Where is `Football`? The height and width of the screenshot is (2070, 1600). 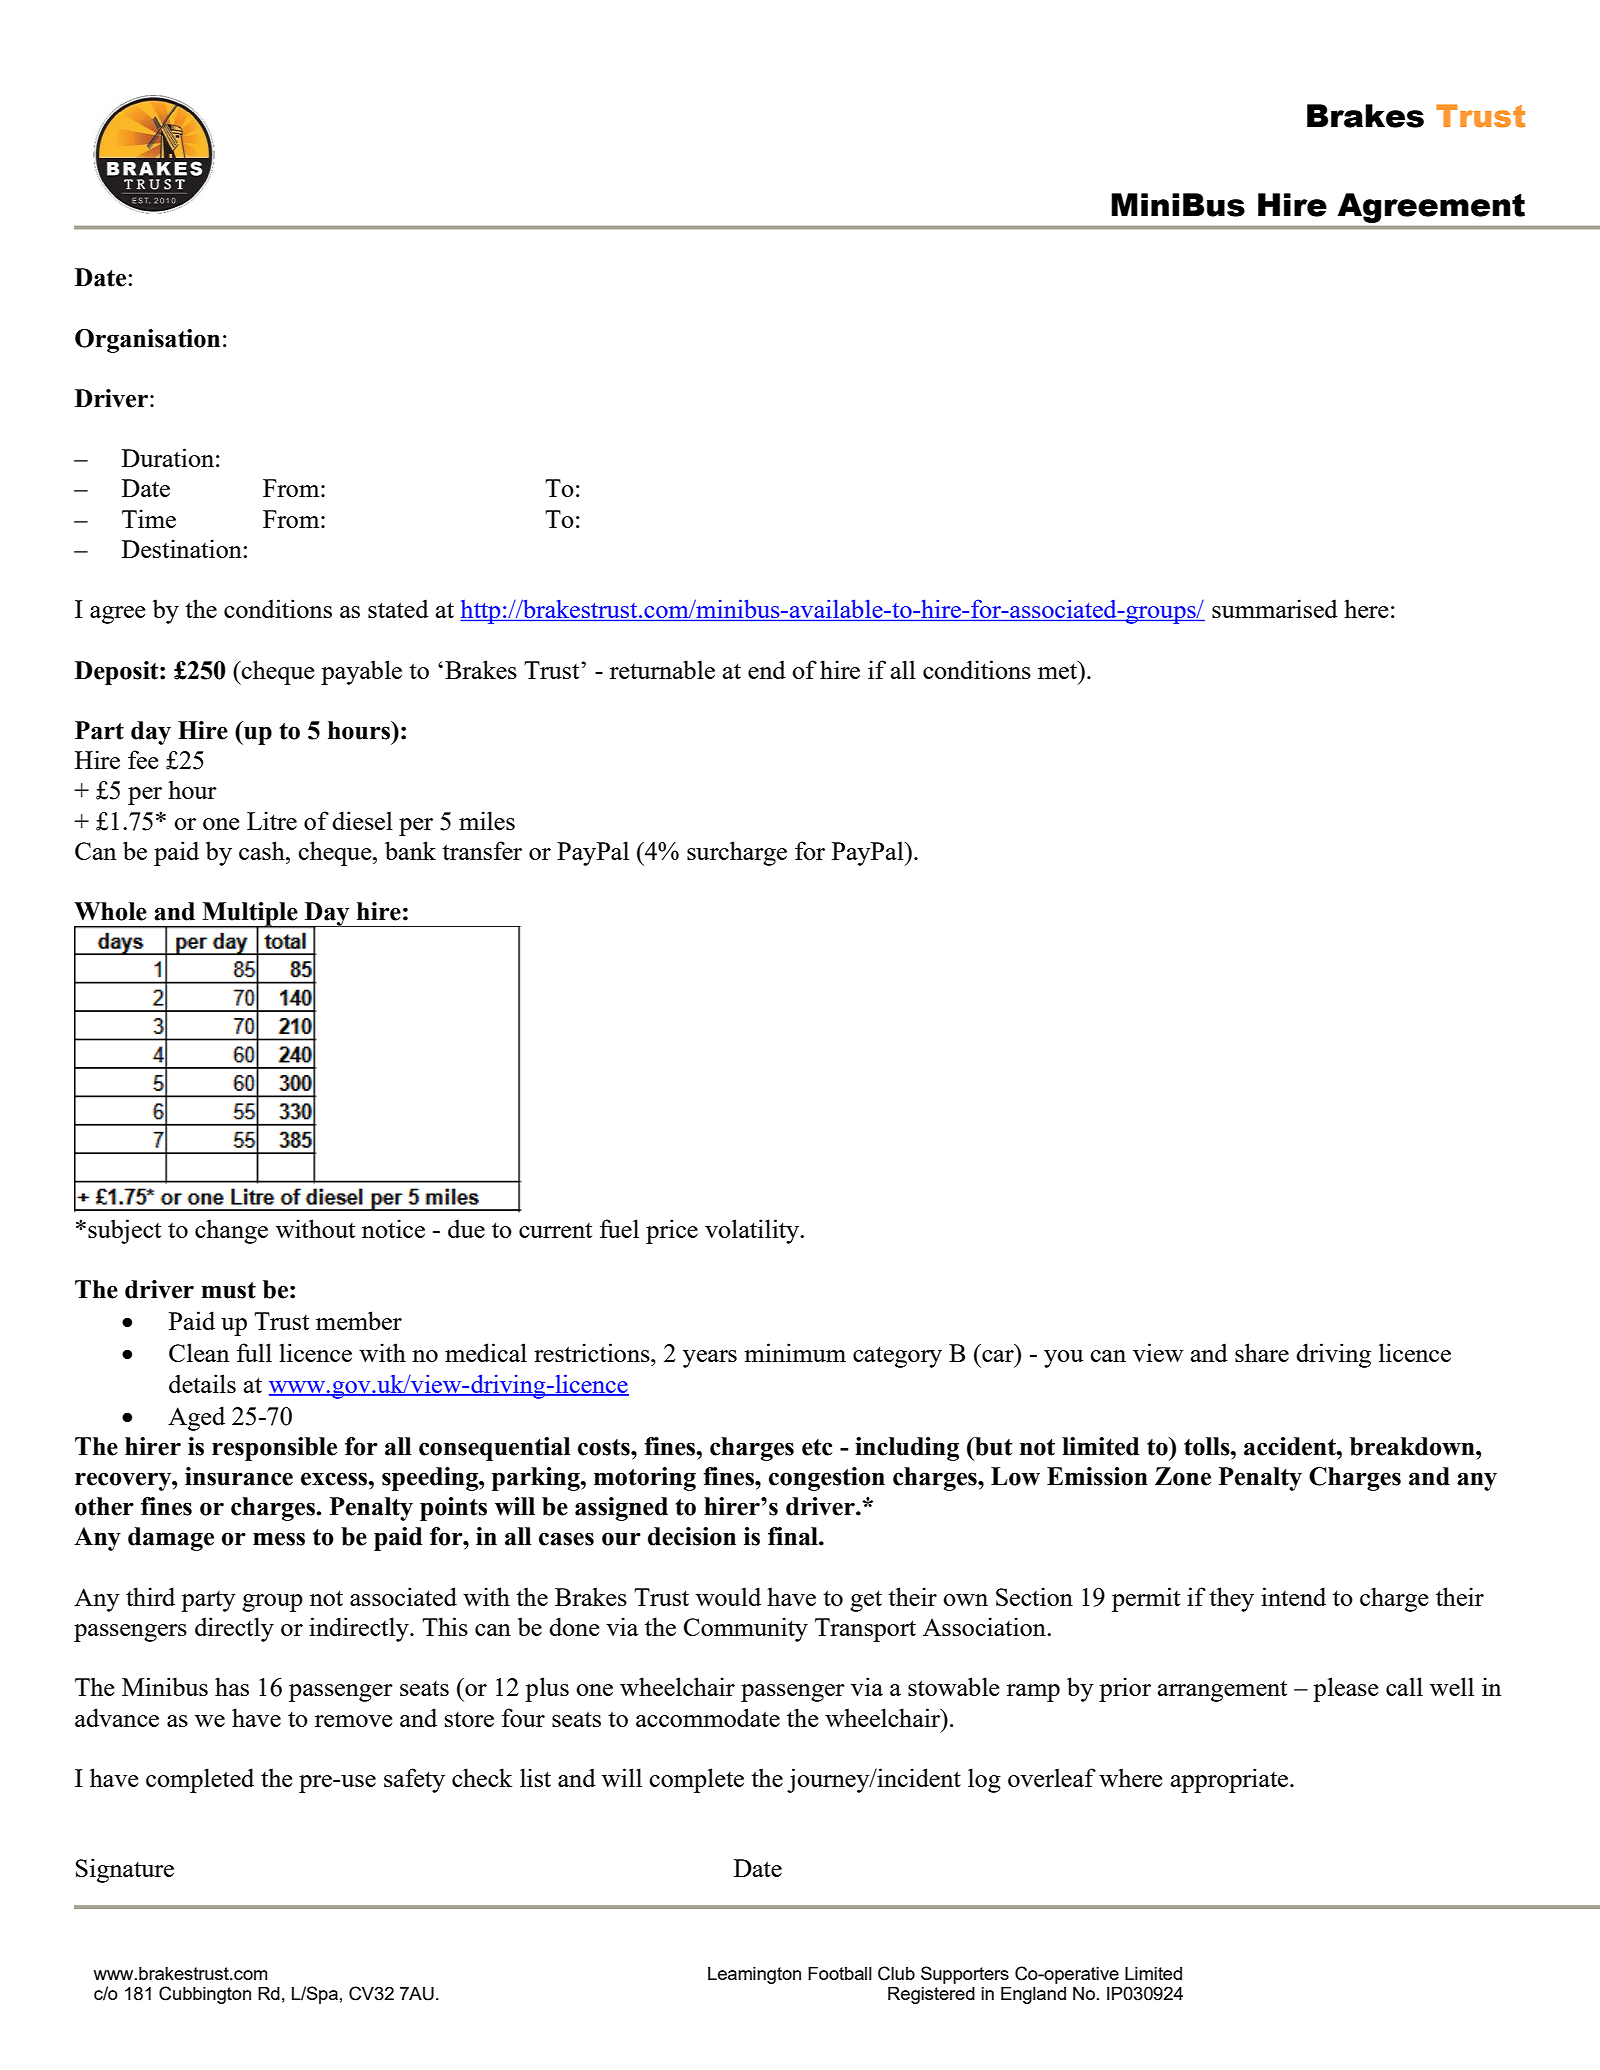
Football is located at coordinates (840, 1973).
